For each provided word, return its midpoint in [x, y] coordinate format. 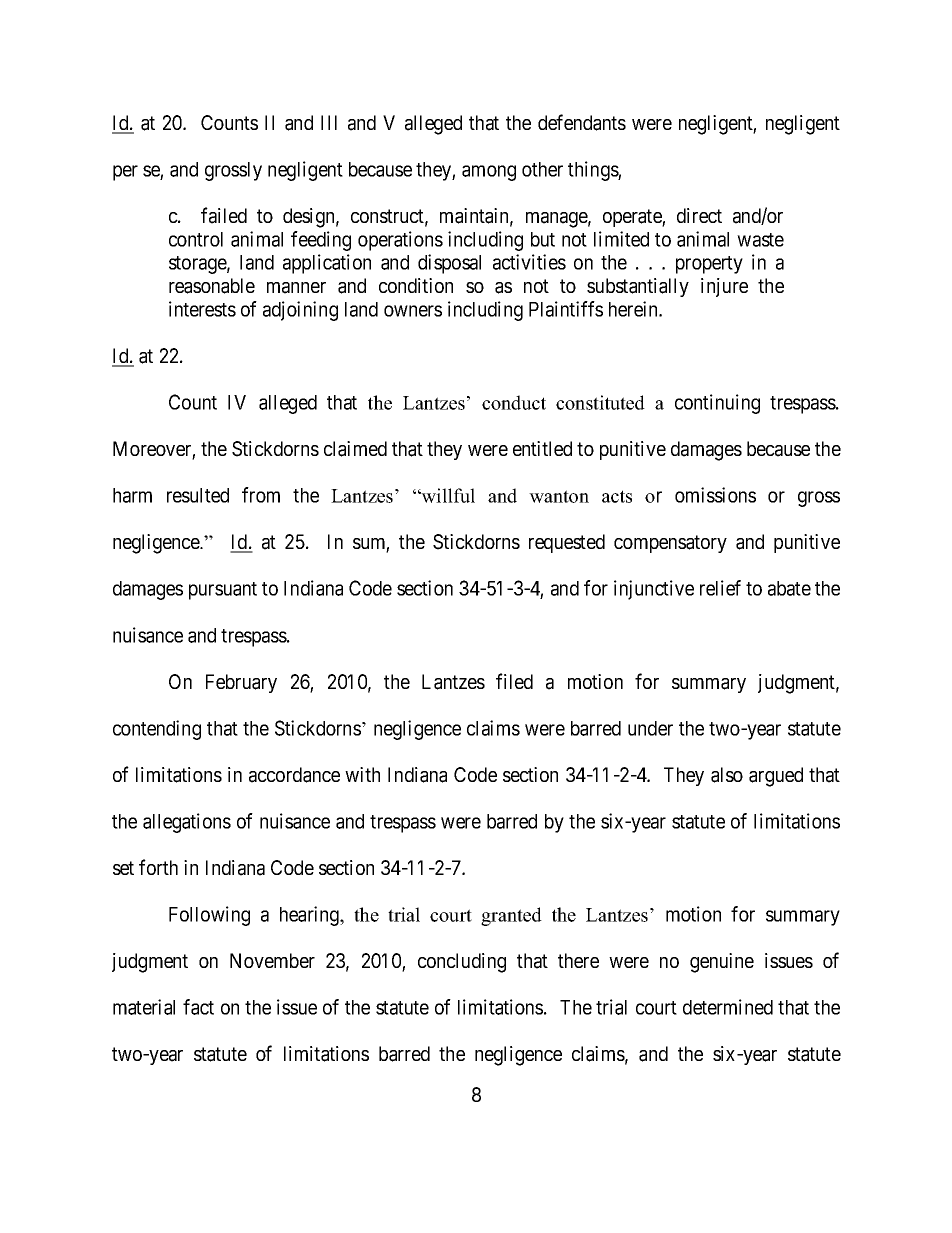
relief [720, 588]
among [489, 173]
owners [413, 311]
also [727, 775]
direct [699, 215]
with [362, 774]
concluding [462, 963]
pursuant [223, 591]
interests [202, 309]
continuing [717, 404]
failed [224, 215]
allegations [187, 823]
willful [447, 495]
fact [198, 1007]
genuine [722, 963]
